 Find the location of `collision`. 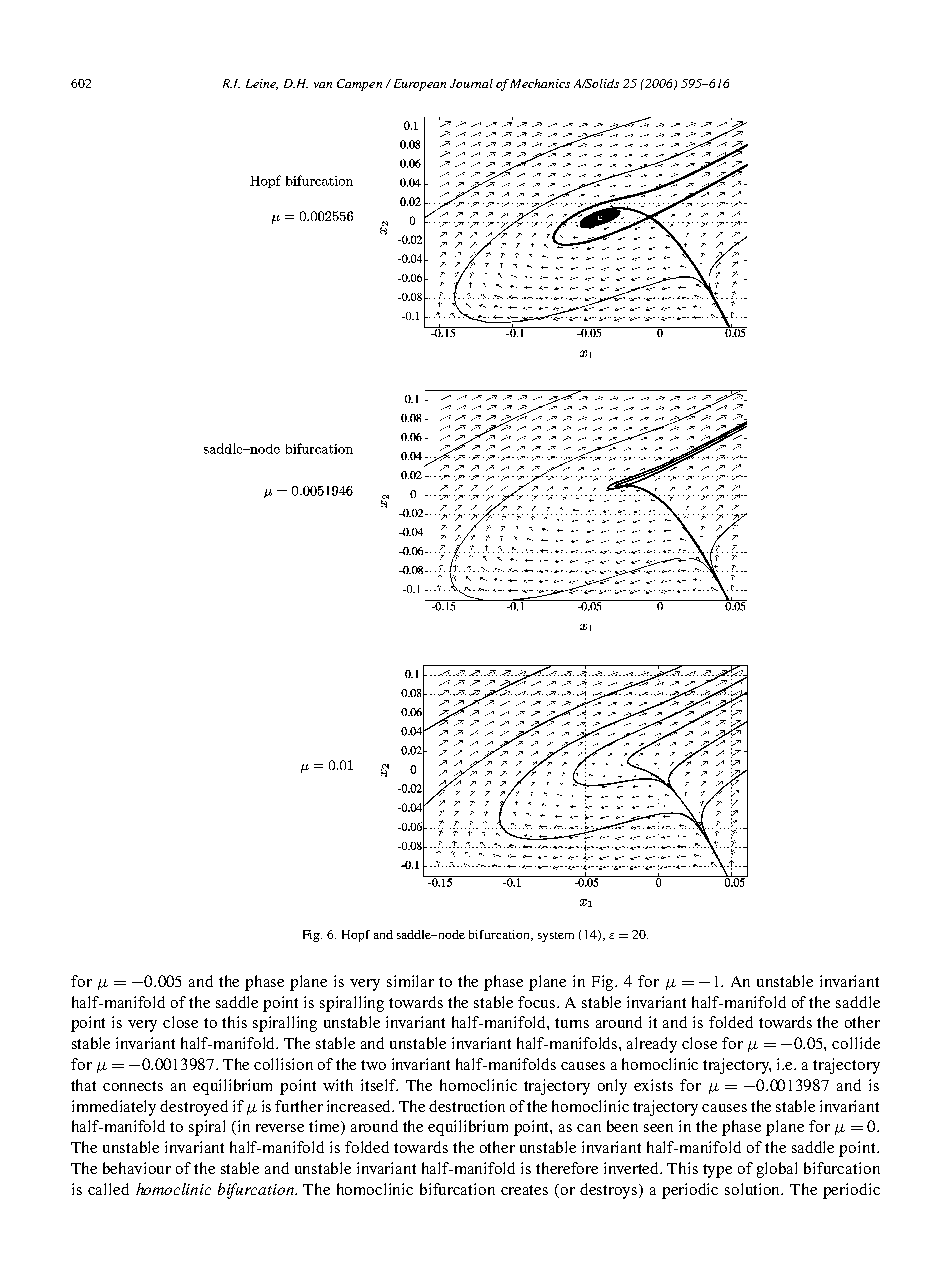

collision is located at coordinates (283, 1064).
